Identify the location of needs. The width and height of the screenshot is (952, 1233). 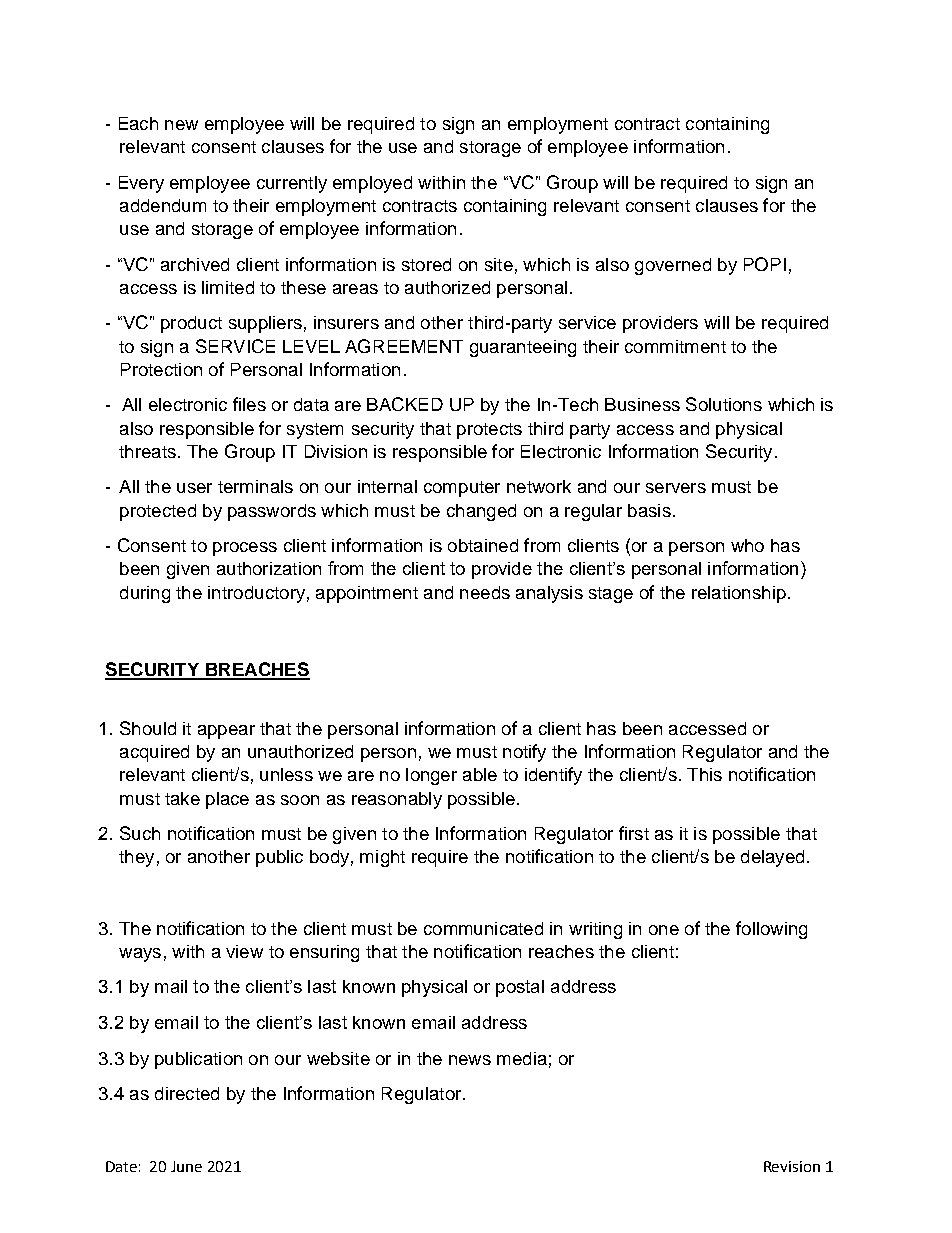
(485, 592).
